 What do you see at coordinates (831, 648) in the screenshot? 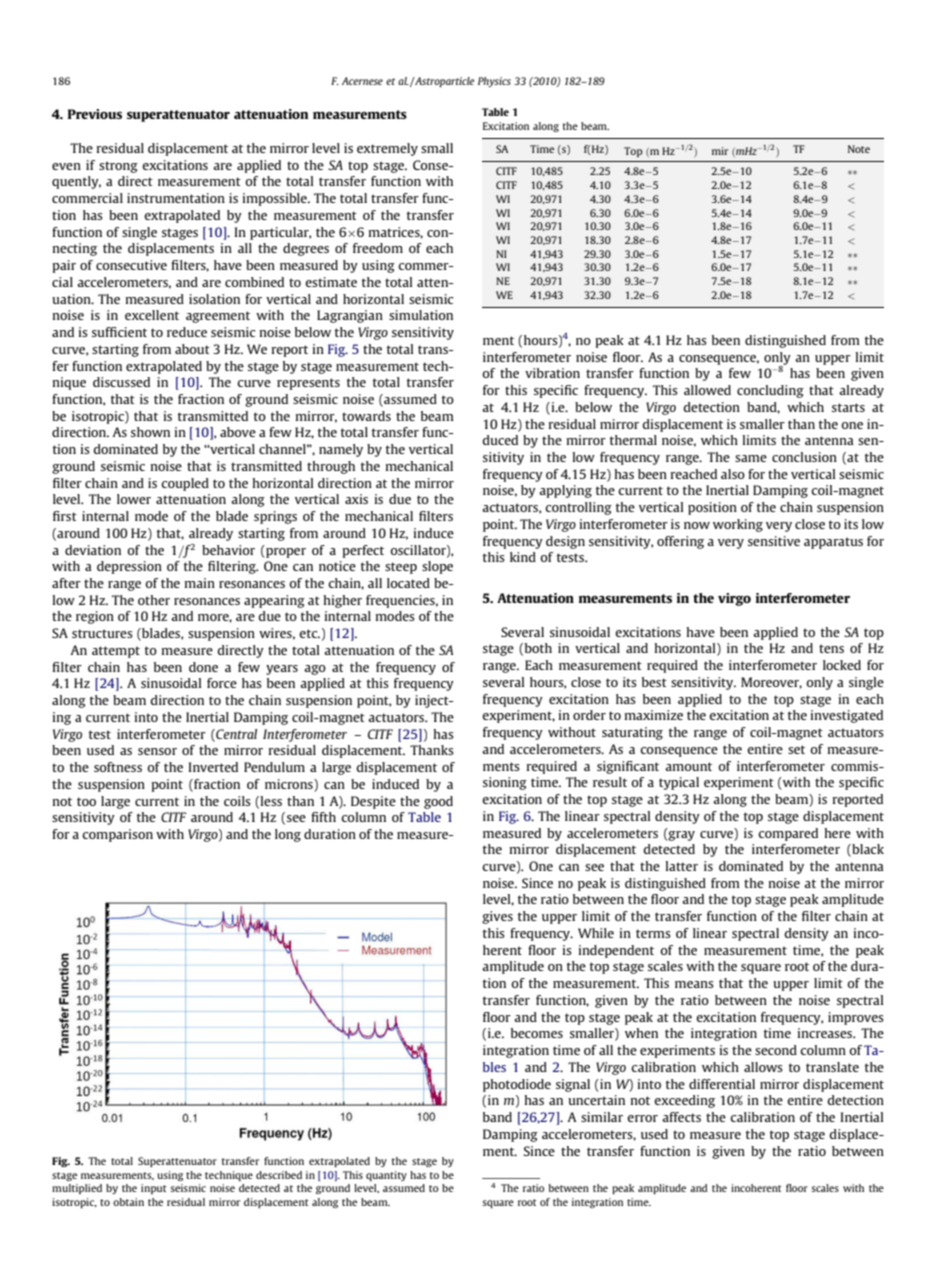
I see `tens` at bounding box center [831, 648].
